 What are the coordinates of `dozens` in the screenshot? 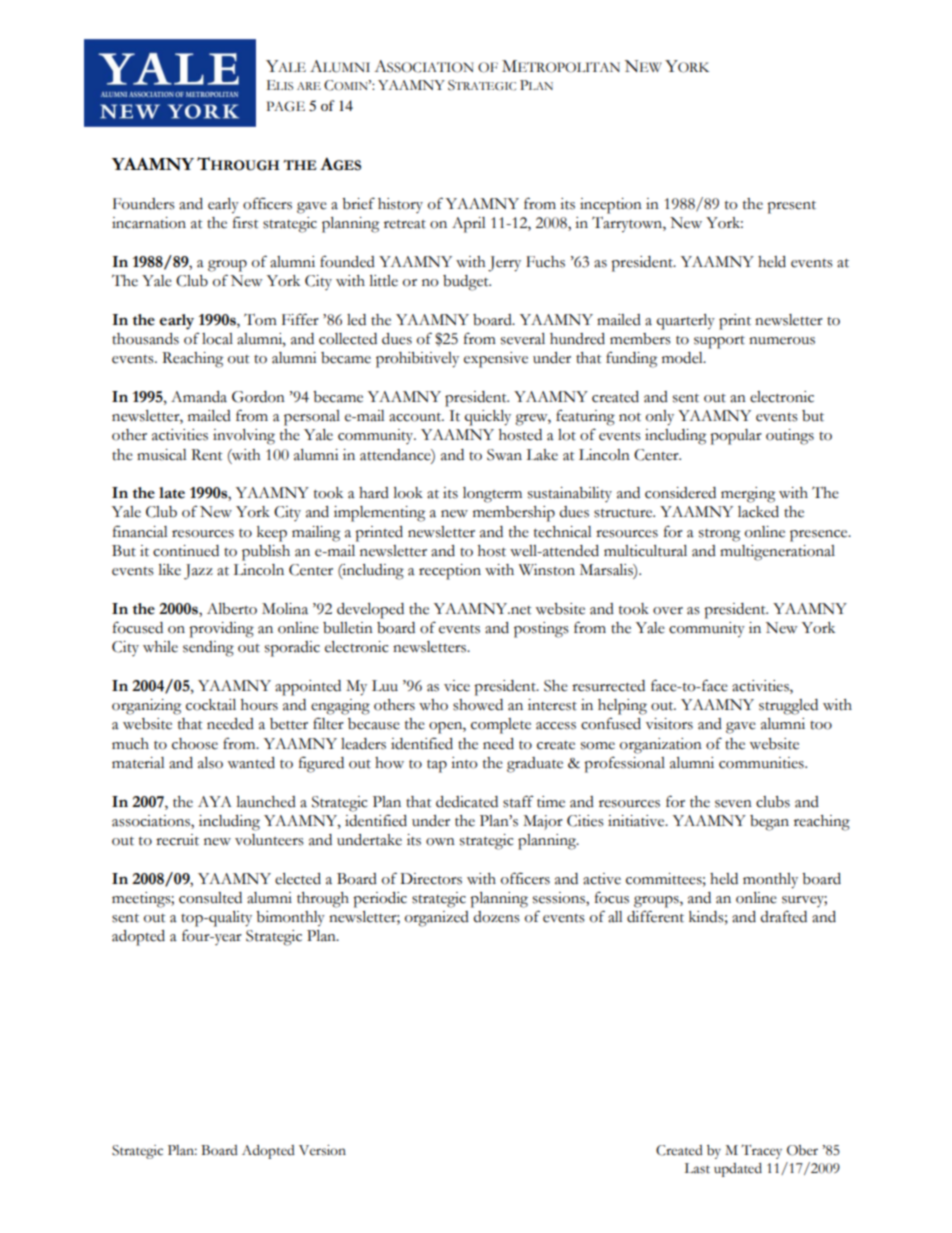 It's located at (497, 917).
